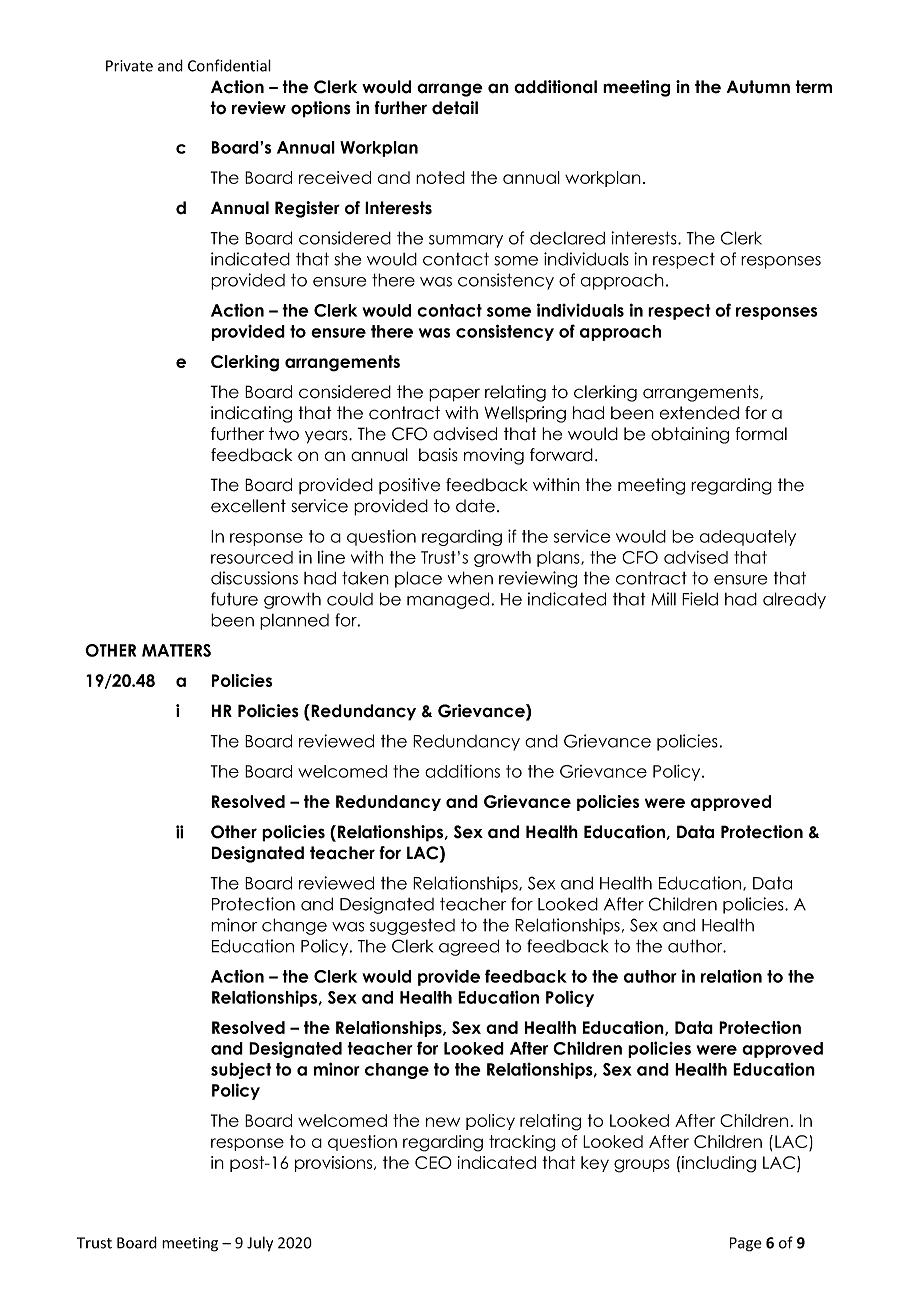 This page has width=924, height=1308. What do you see at coordinates (455, 108) in the page?
I see `detail` at bounding box center [455, 108].
